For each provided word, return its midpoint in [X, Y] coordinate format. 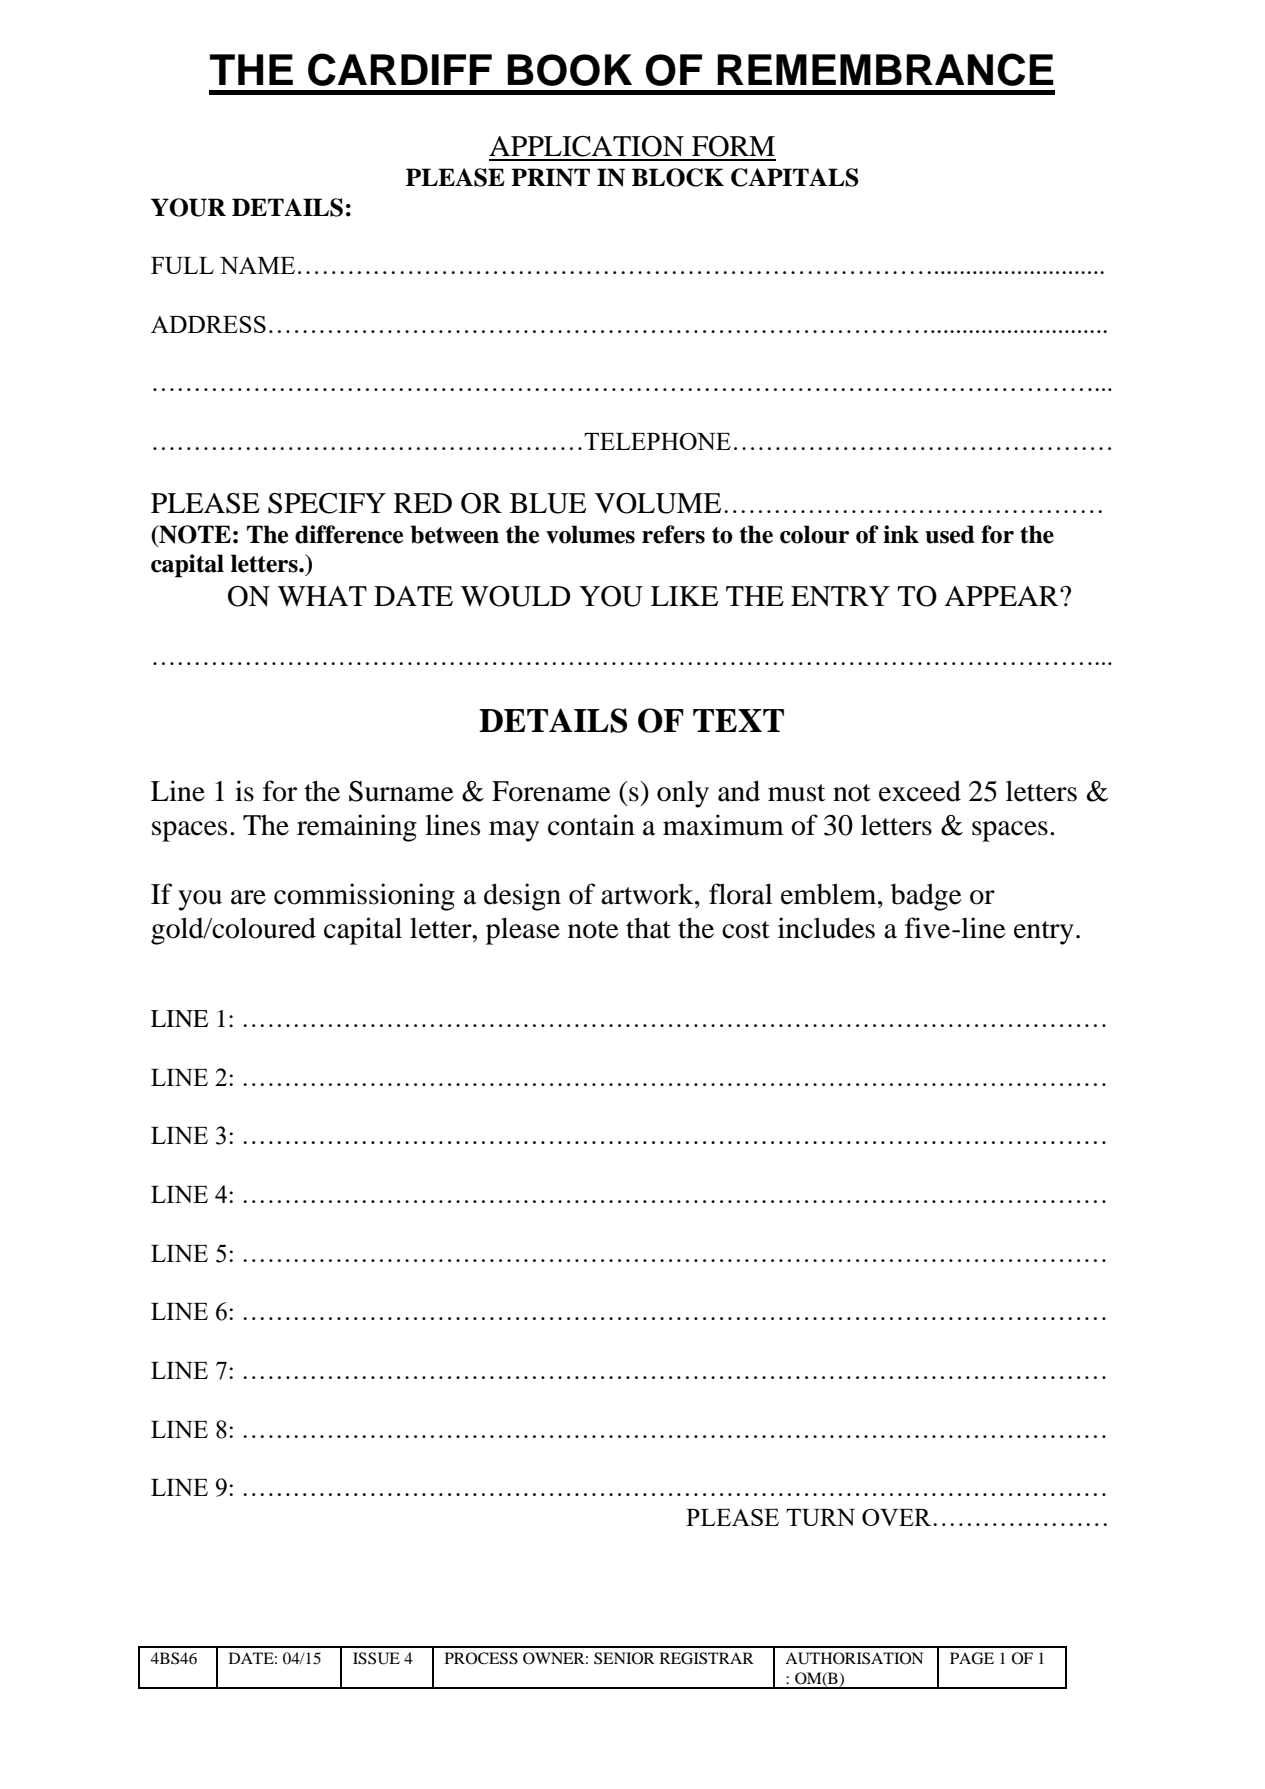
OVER [898, 1517]
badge [926, 897]
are [248, 897]
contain [591, 825]
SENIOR [624, 1658]
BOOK [569, 70]
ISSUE [376, 1658]
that [648, 928]
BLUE [548, 503]
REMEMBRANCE [885, 69]
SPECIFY [327, 503]
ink [901, 534]
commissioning [364, 897]
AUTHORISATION [854, 1658]
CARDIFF [400, 69]
